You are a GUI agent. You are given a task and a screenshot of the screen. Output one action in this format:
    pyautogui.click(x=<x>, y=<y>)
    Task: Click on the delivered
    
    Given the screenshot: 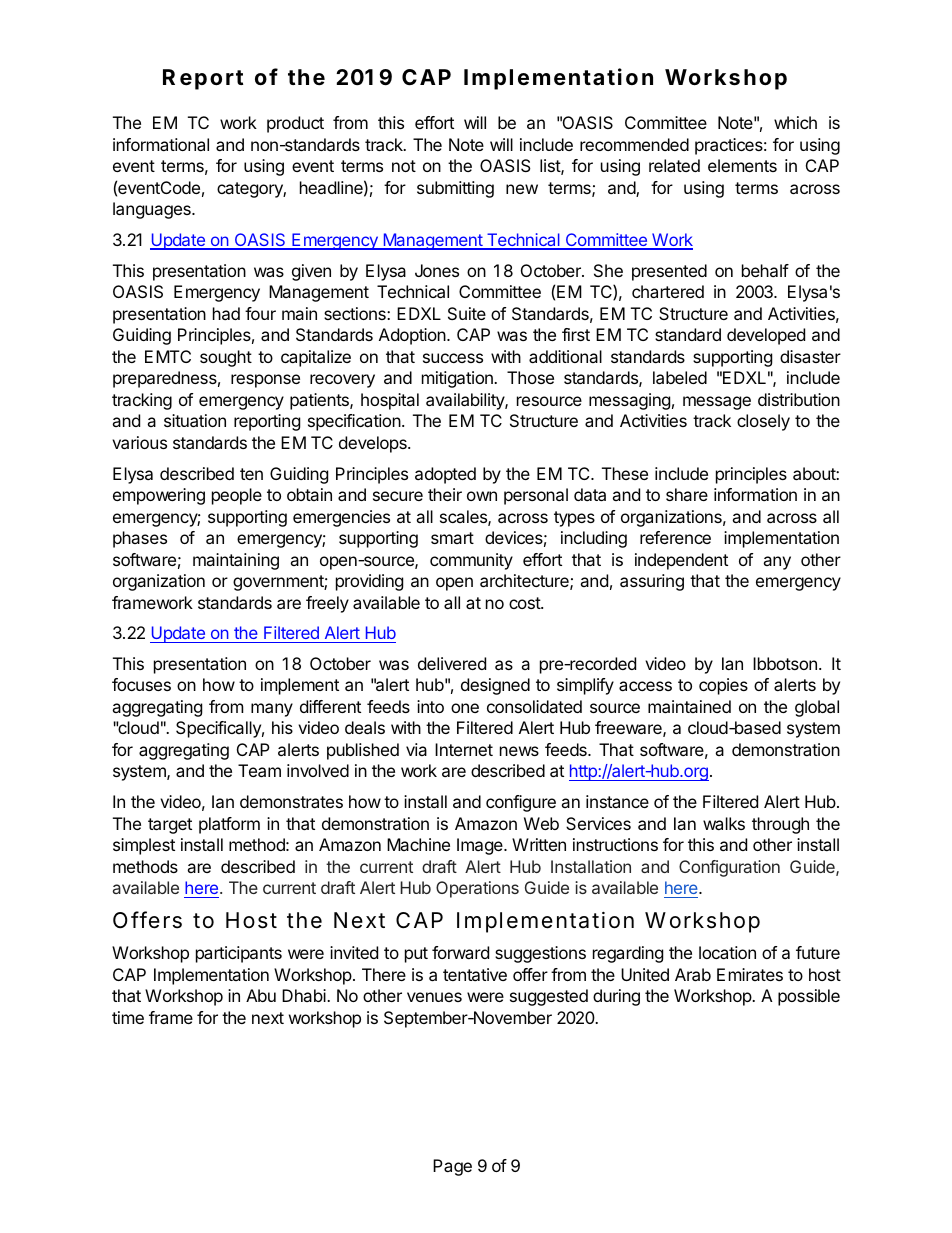 What is the action you would take?
    pyautogui.click(x=452, y=663)
